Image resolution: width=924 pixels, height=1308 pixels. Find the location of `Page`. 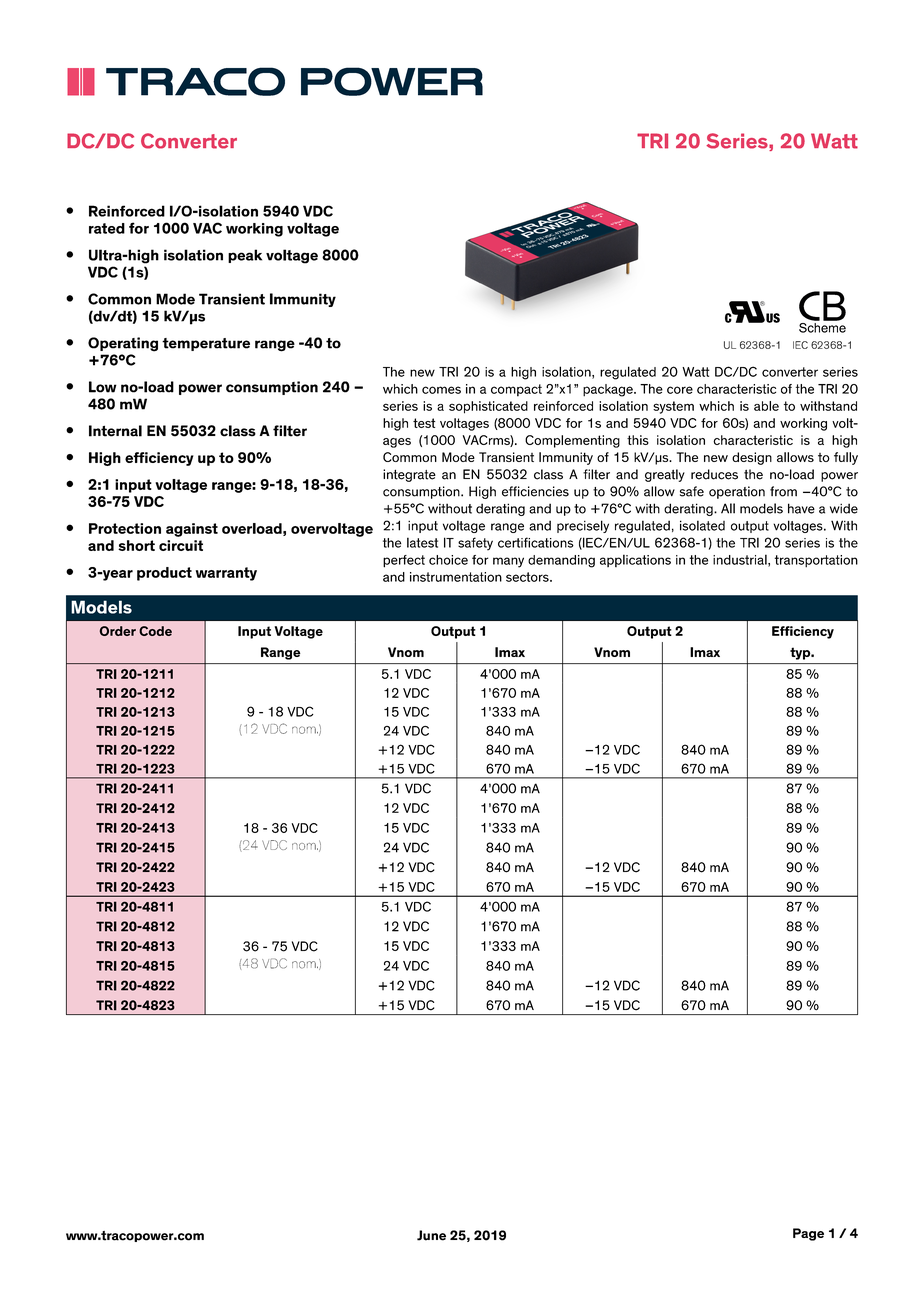

Page is located at coordinates (808, 1234).
